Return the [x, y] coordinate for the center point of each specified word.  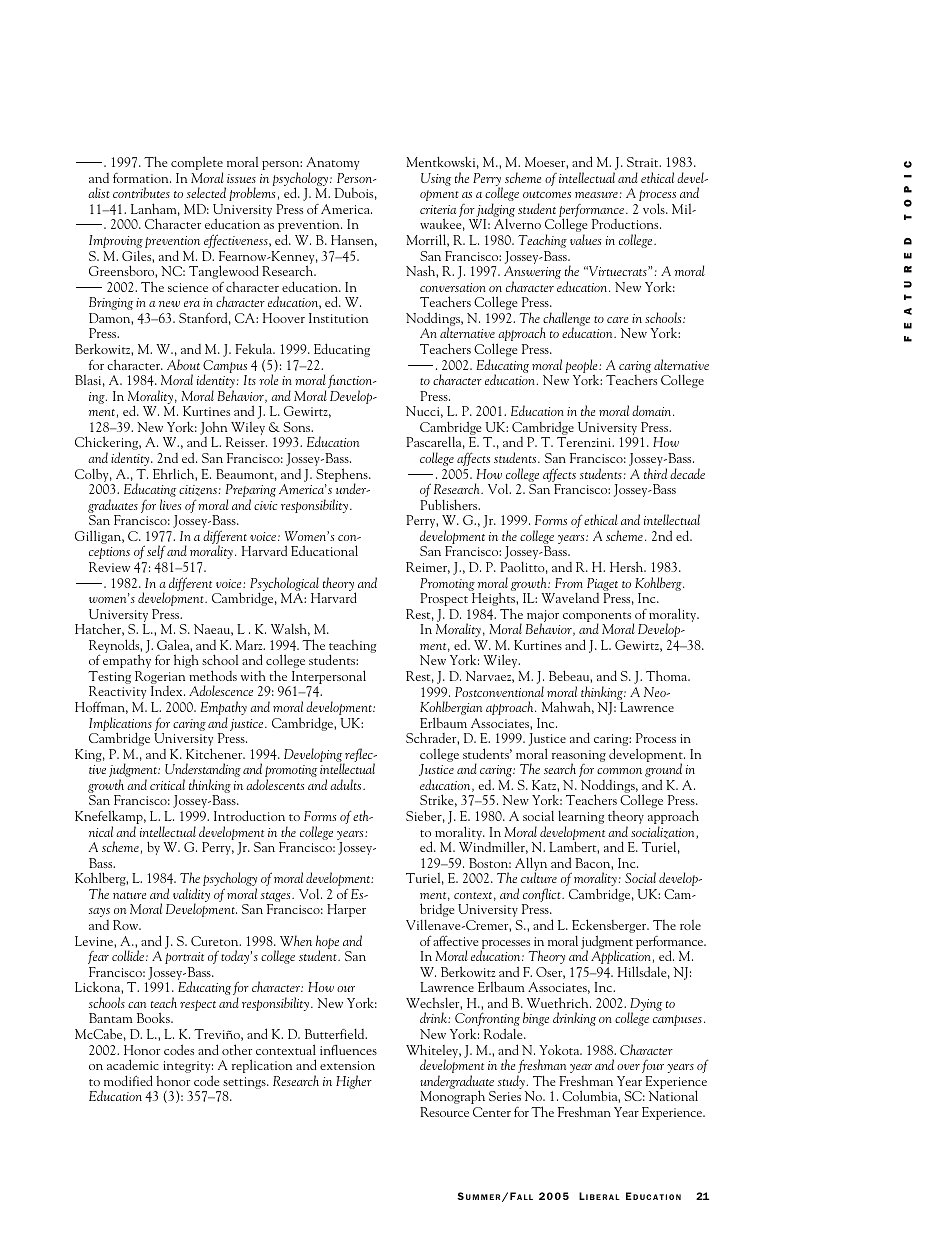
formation [142, 178]
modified [128, 1080]
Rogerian [160, 679]
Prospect [444, 599]
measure [596, 195]
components [598, 618]
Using [436, 179]
